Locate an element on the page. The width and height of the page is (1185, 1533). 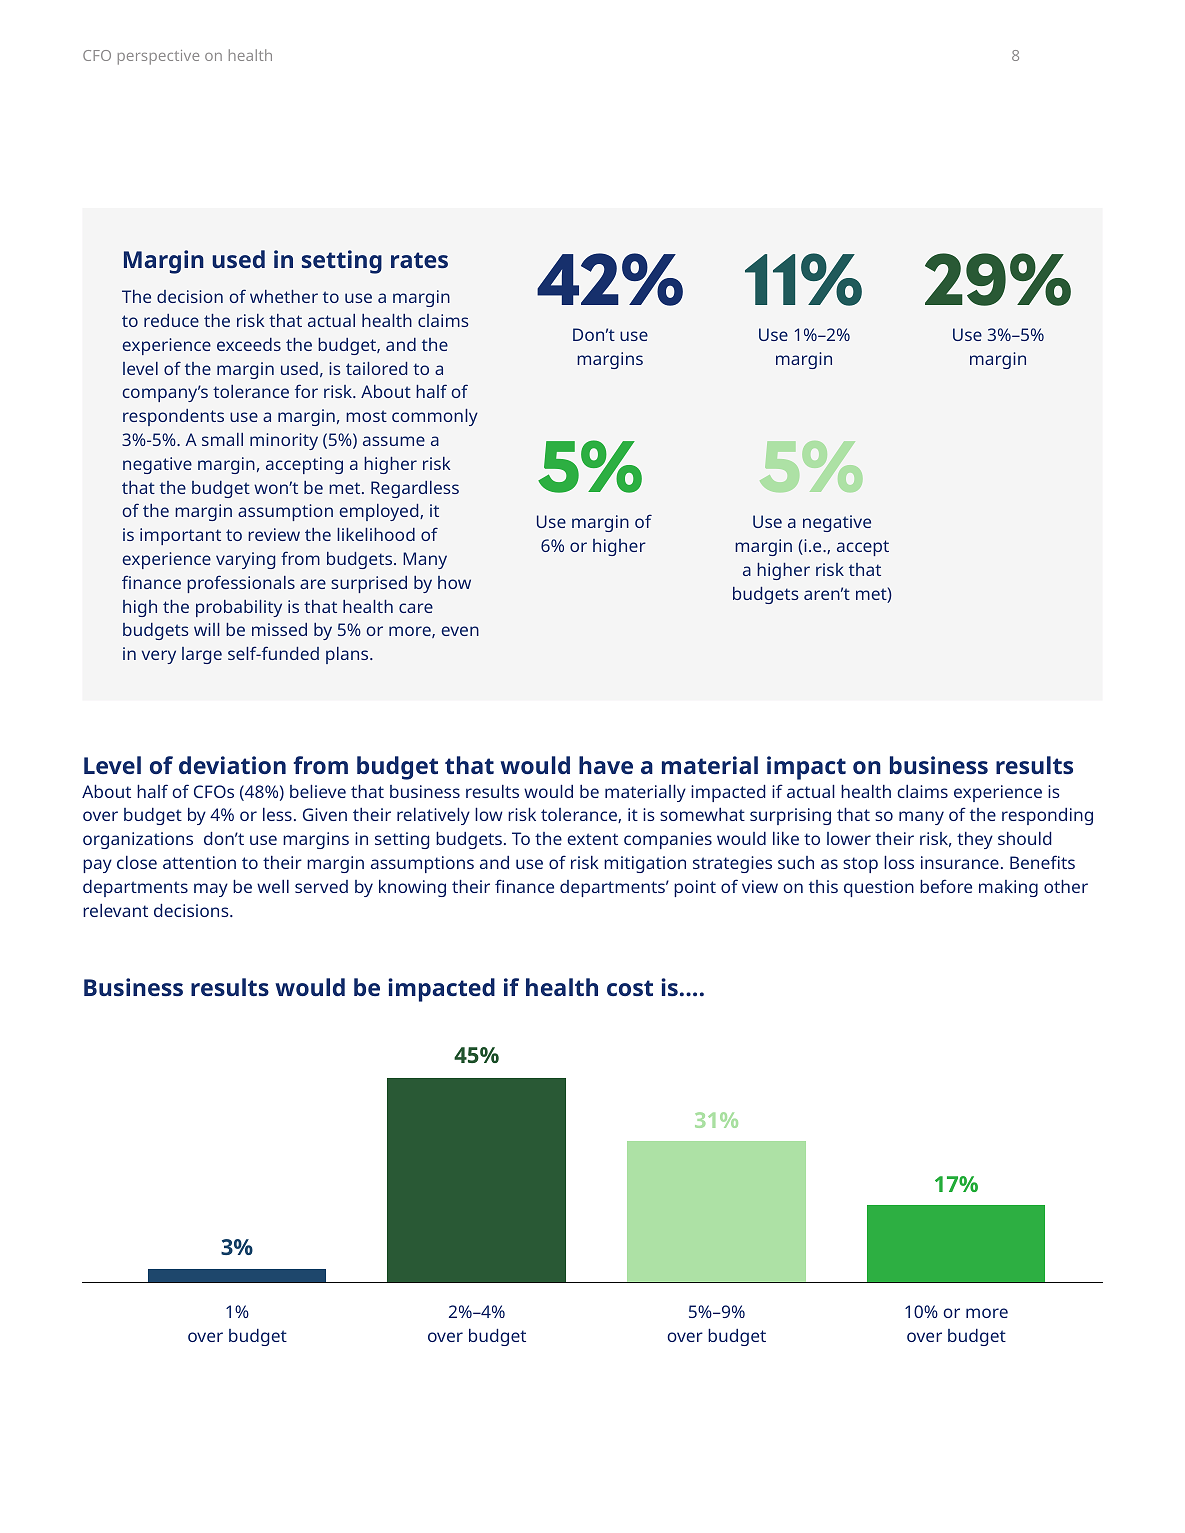
whether is located at coordinates (284, 296).
